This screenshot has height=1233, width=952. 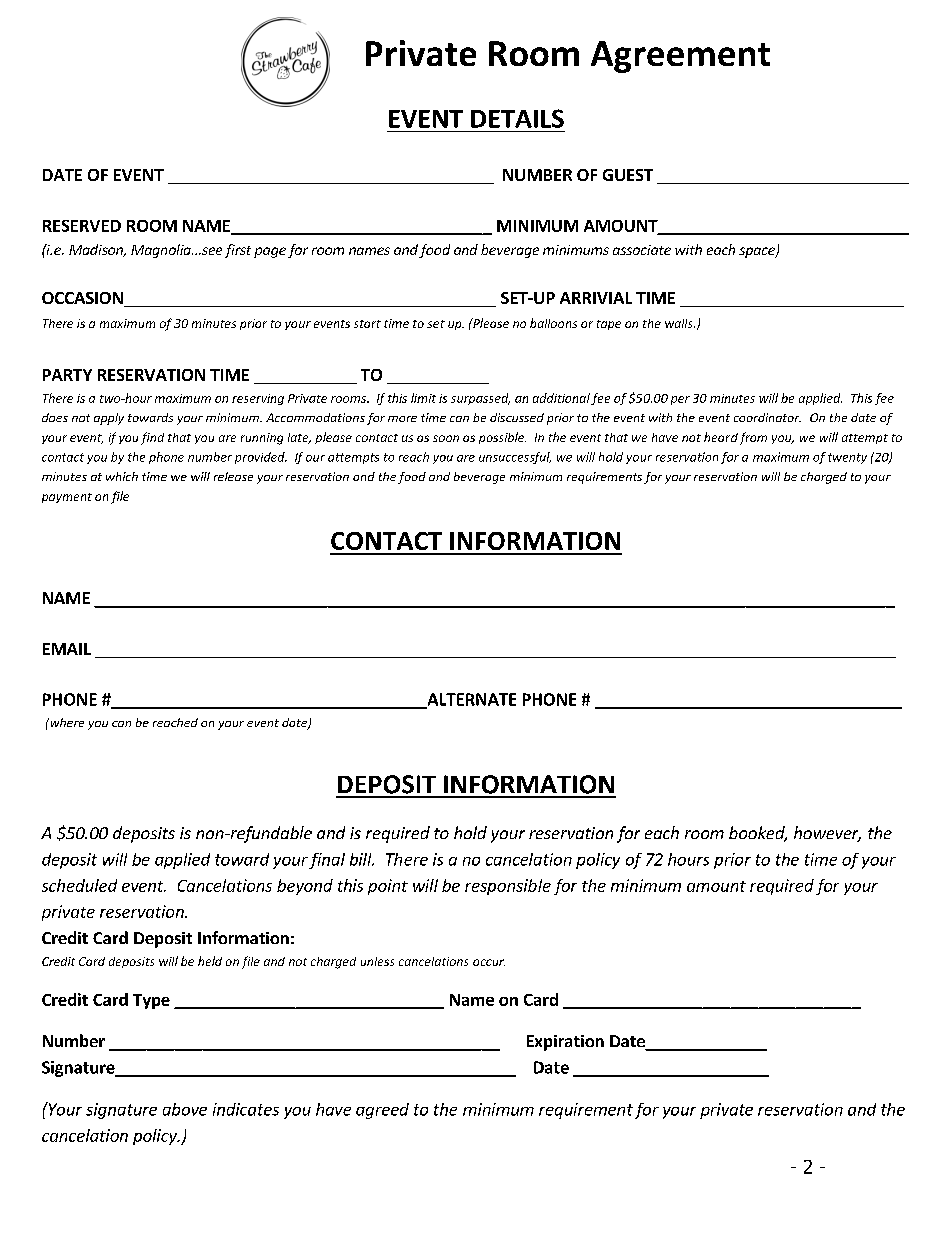 What do you see at coordinates (680, 323) in the screenshot?
I see `walls` at bounding box center [680, 323].
